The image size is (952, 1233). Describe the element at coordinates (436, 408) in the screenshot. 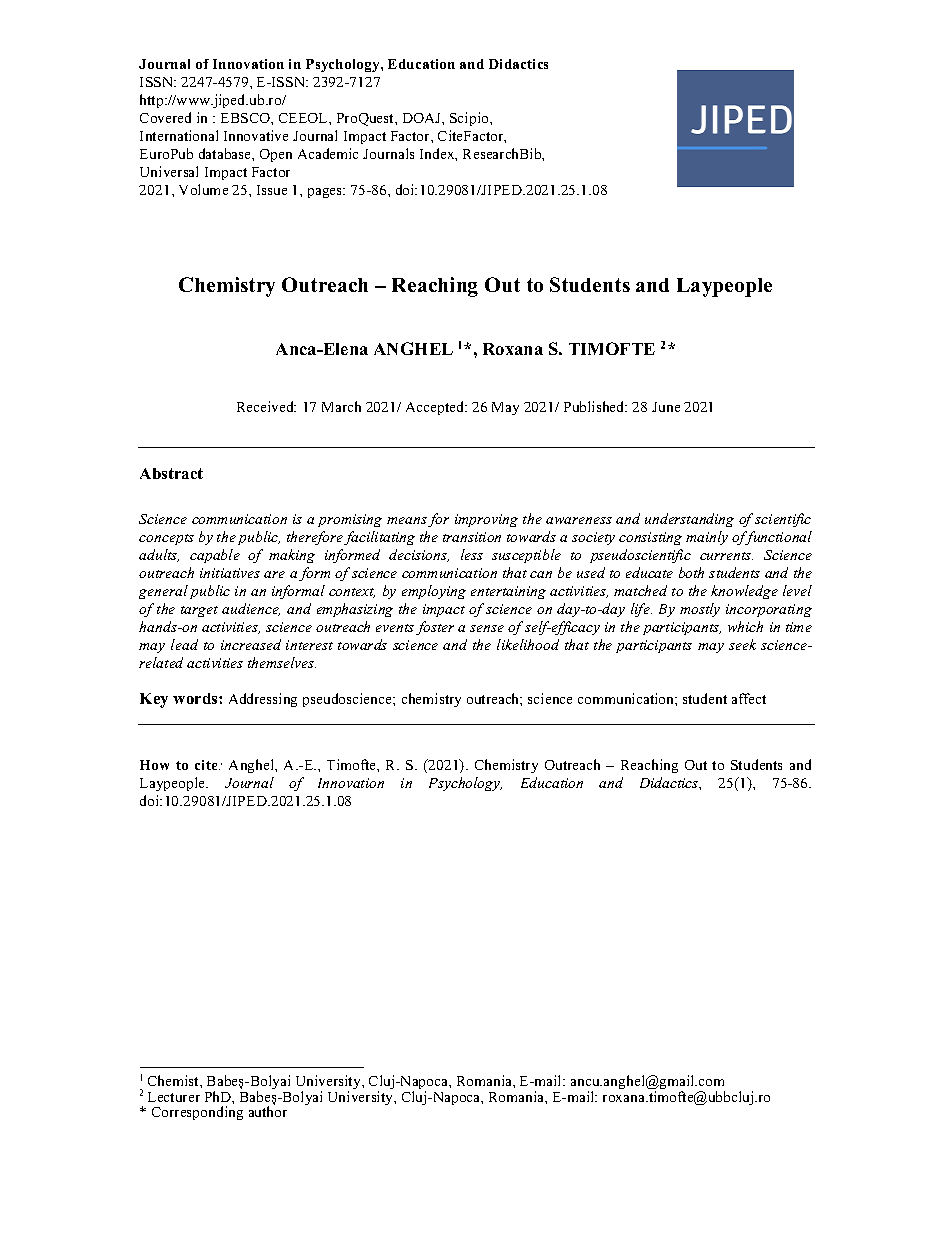

I see `Accepted` at that location.
